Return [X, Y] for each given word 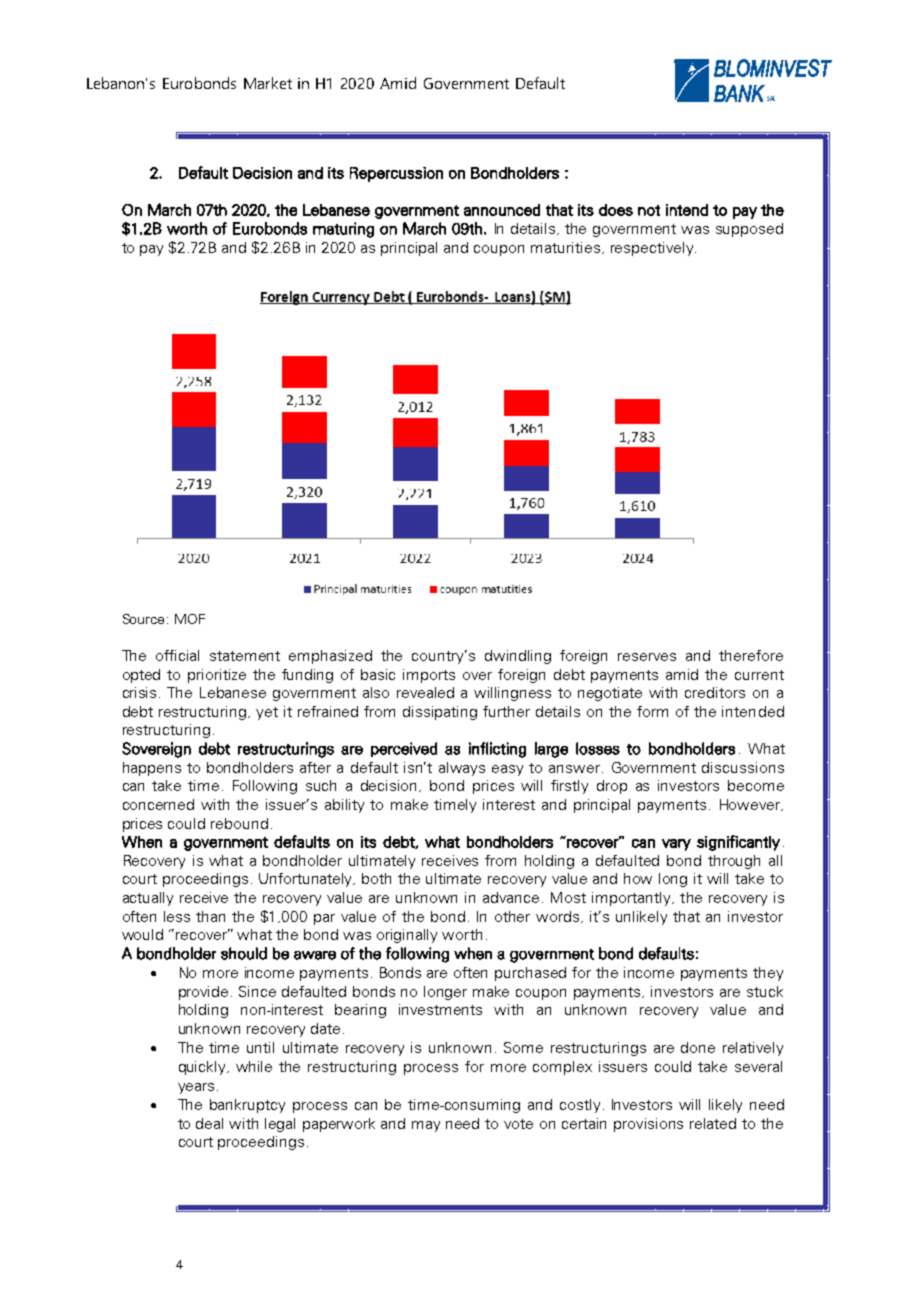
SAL [771, 98]
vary [676, 845]
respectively [653, 249]
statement [245, 656]
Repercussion [396, 174]
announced [502, 210]
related [713, 1123]
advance [513, 897]
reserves [647, 657]
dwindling [518, 657]
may [426, 1126]
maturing [343, 230]
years [196, 1088]
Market [268, 83]
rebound [239, 823]
